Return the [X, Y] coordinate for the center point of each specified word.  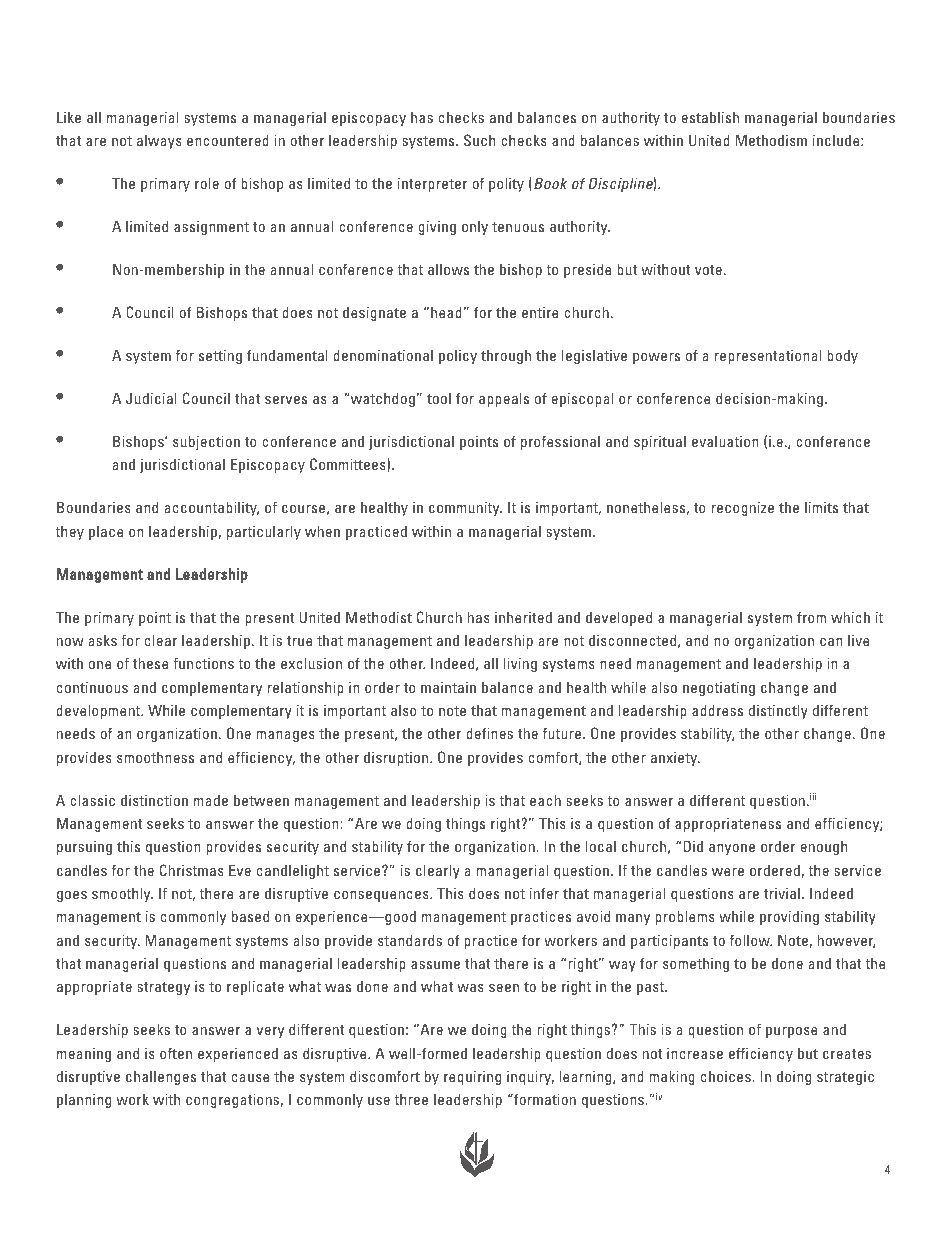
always [159, 142]
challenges [161, 1078]
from [811, 617]
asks [103, 640]
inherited [523, 617]
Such [479, 140]
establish [710, 117]
